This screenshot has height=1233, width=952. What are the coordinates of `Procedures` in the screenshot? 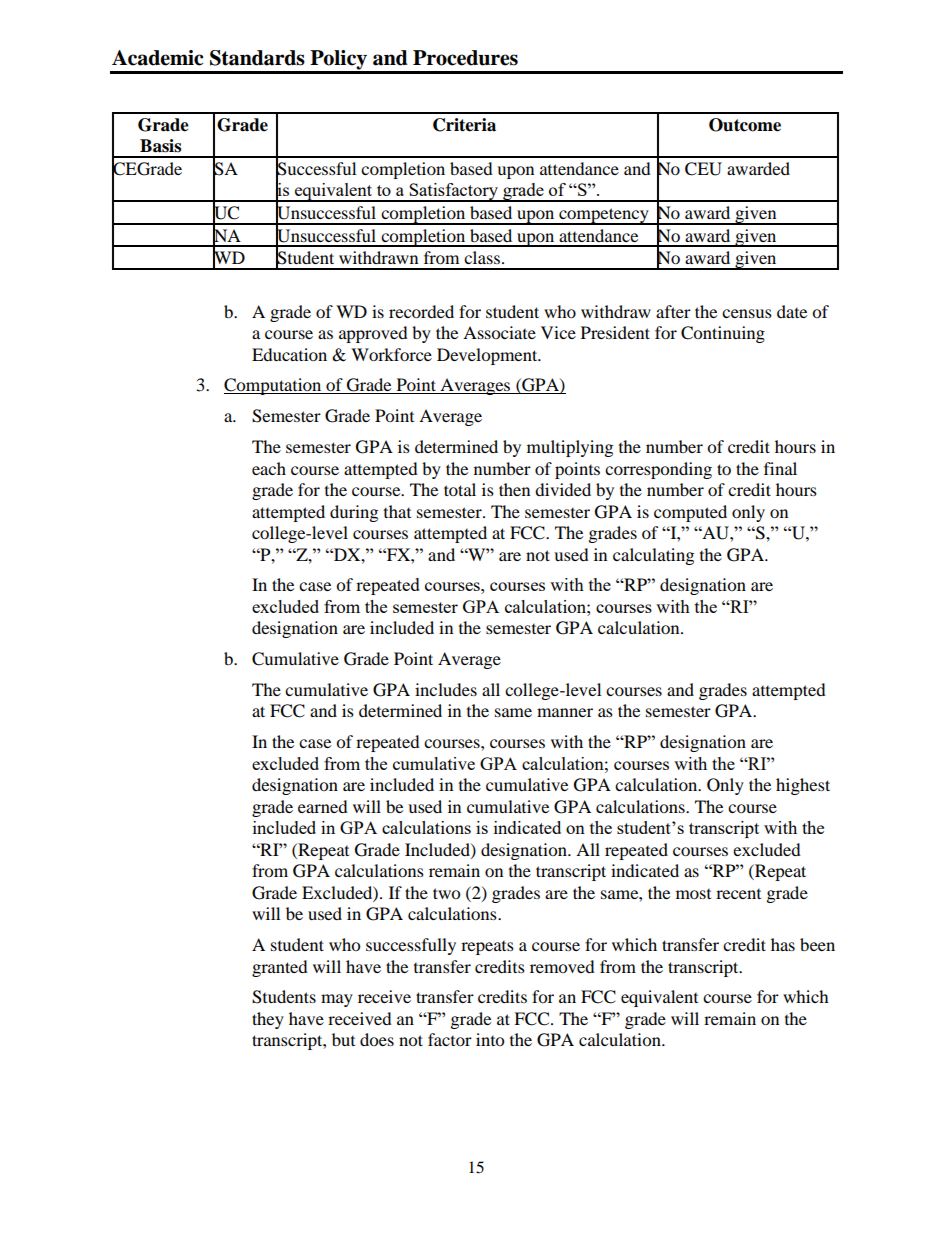 It's located at (465, 58).
